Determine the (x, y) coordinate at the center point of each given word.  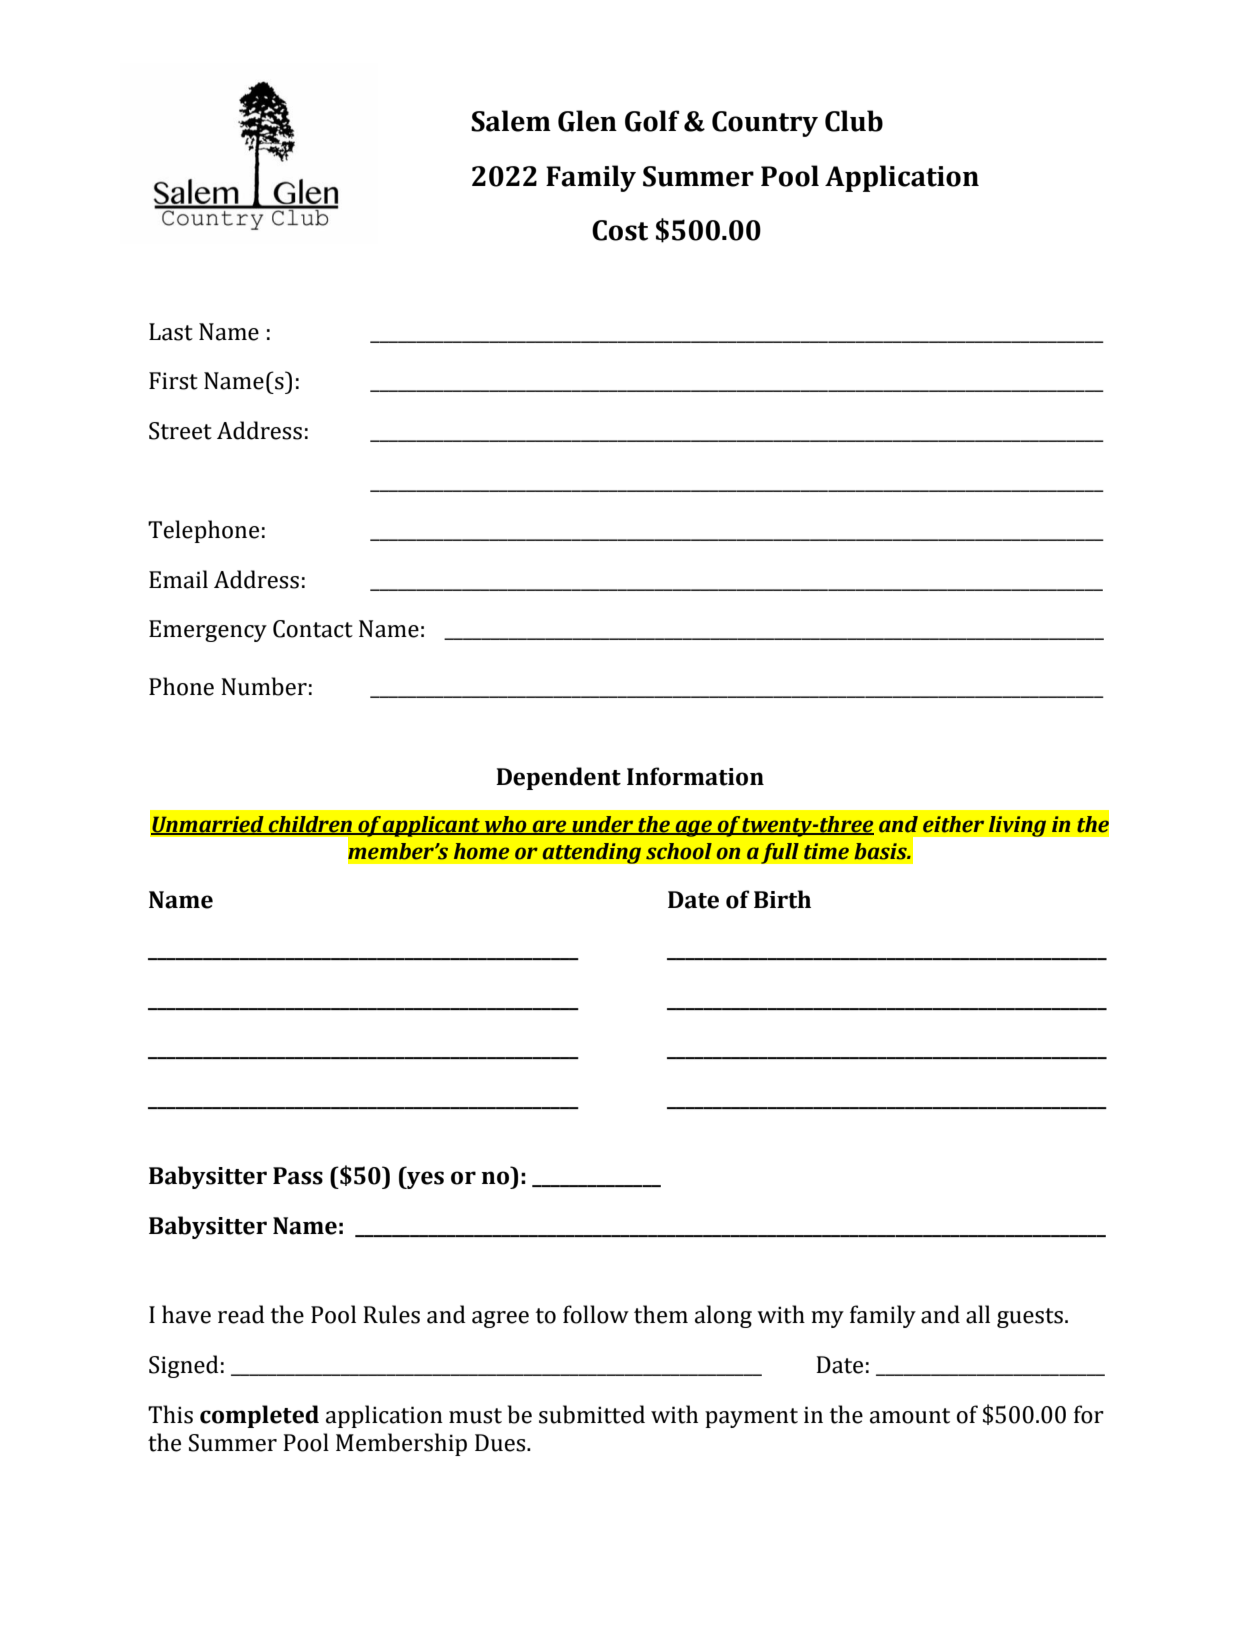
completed (259, 1416)
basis (881, 851)
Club (854, 121)
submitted (592, 1414)
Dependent (558, 778)
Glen (587, 121)
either (953, 824)
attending (592, 853)
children (310, 825)
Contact (313, 629)
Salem (511, 121)
